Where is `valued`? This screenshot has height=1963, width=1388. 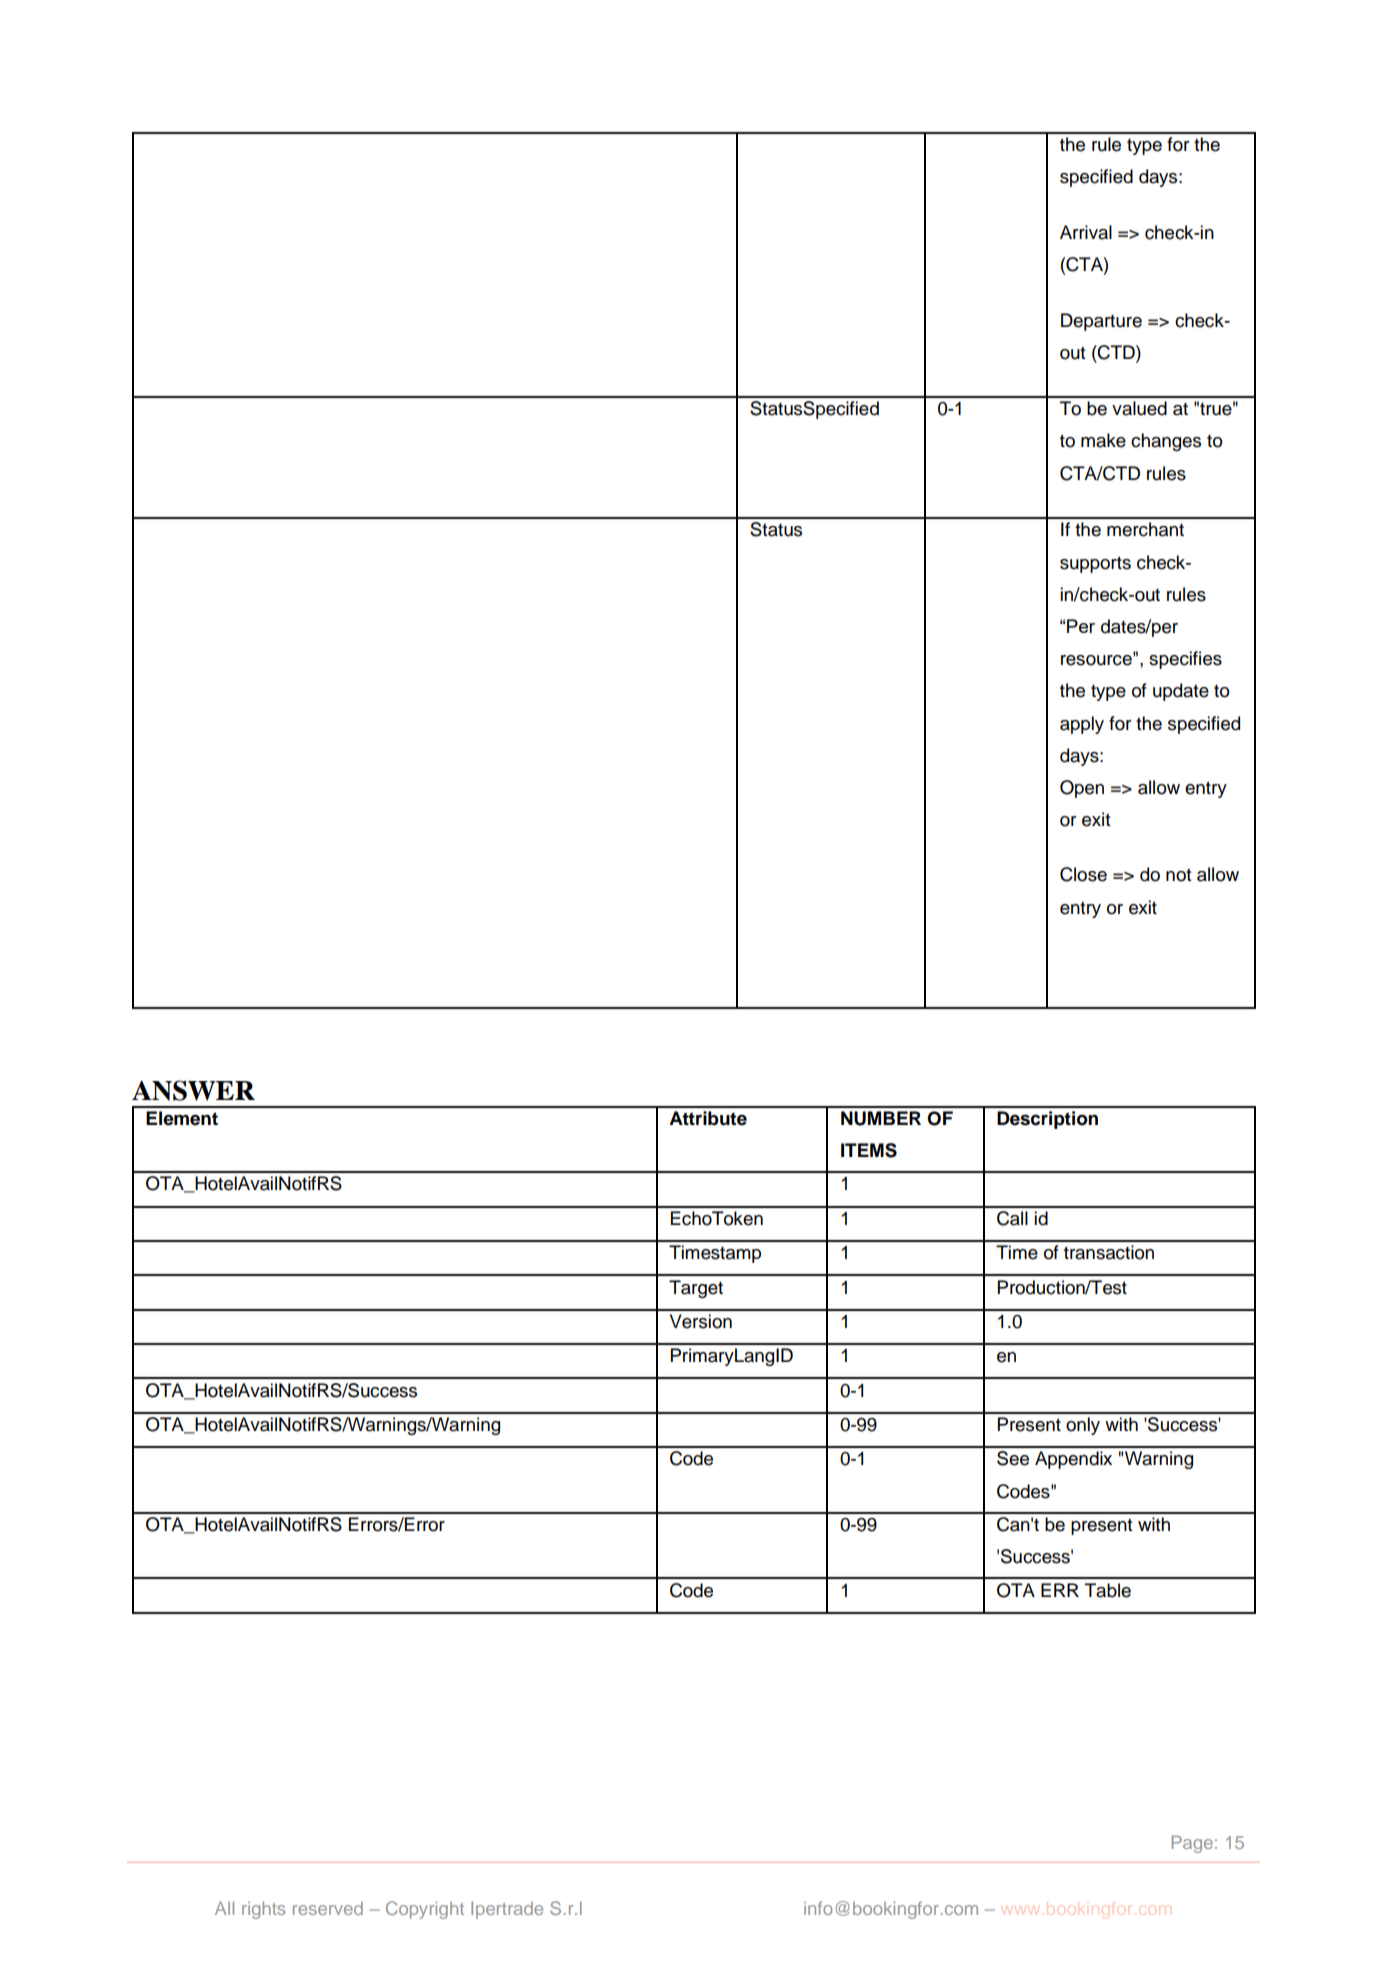
valued is located at coordinates (1139, 408).
